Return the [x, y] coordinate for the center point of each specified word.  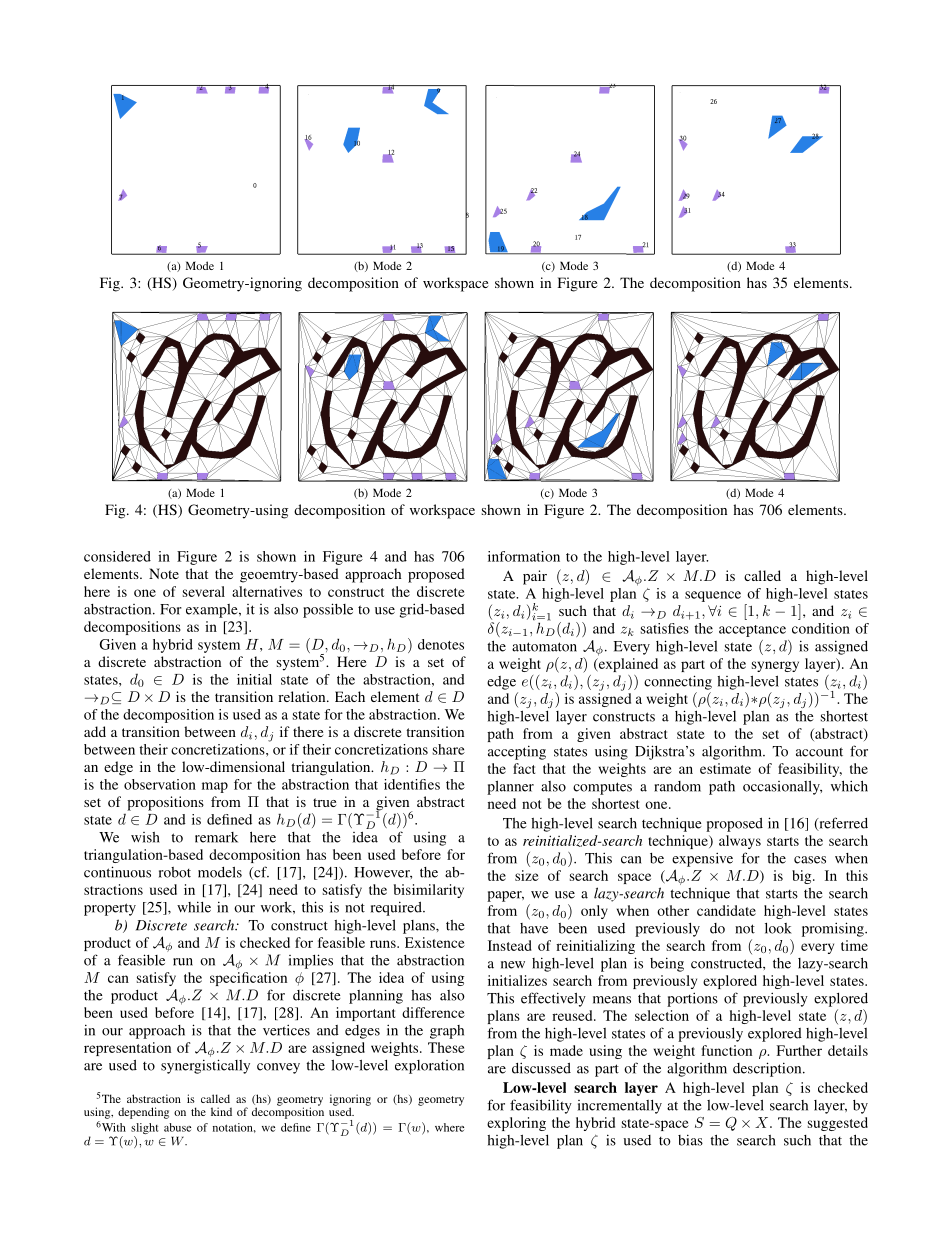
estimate [725, 768]
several [204, 591]
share [449, 749]
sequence [713, 596]
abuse [177, 1127]
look [778, 928]
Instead [510, 945]
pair [535, 577]
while [194, 907]
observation [160, 784]
